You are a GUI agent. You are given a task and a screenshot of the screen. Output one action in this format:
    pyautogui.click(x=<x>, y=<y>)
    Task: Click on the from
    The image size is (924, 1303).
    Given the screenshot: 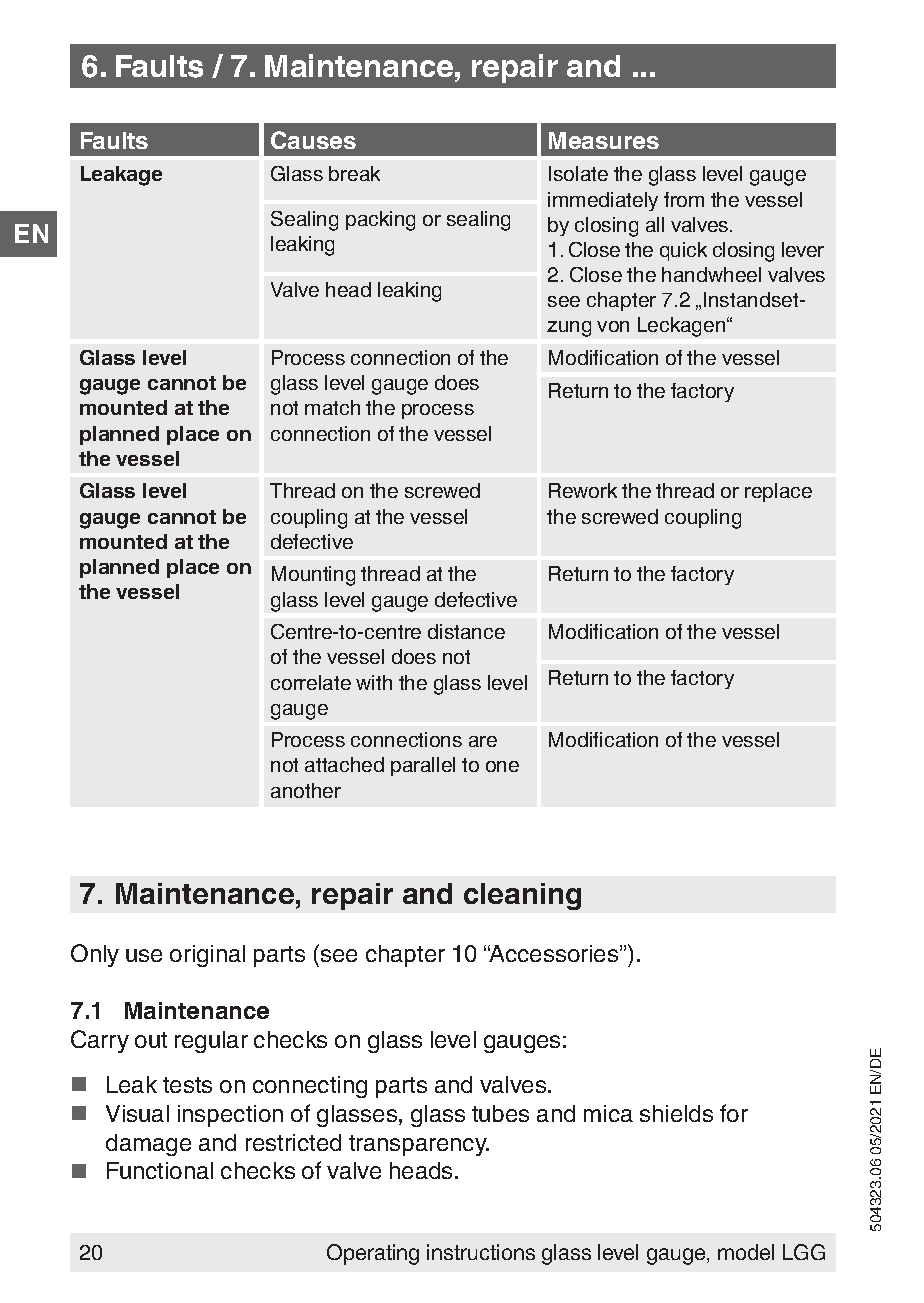 What is the action you would take?
    pyautogui.click(x=684, y=199)
